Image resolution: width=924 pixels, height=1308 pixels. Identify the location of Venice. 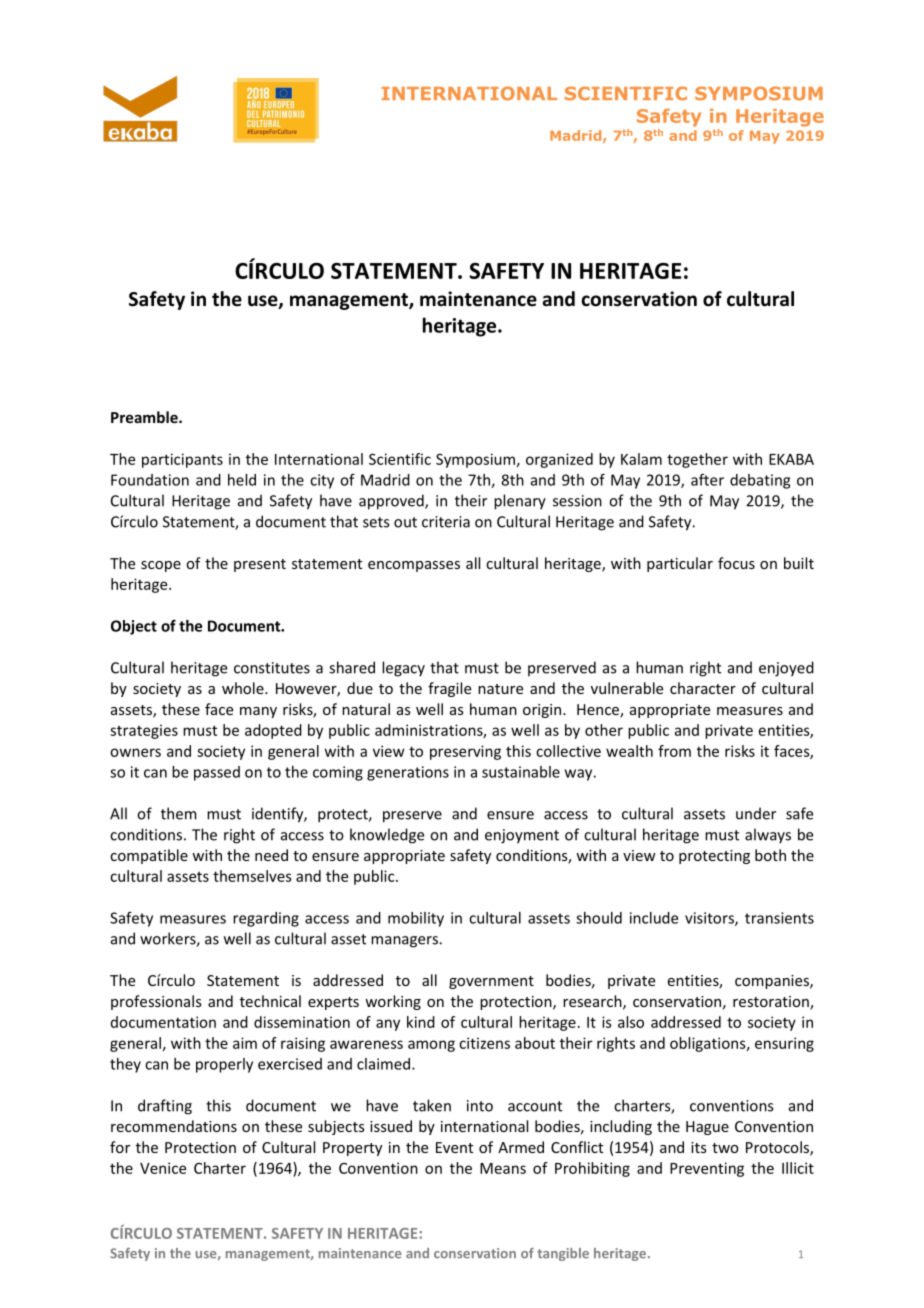
(163, 1168).
